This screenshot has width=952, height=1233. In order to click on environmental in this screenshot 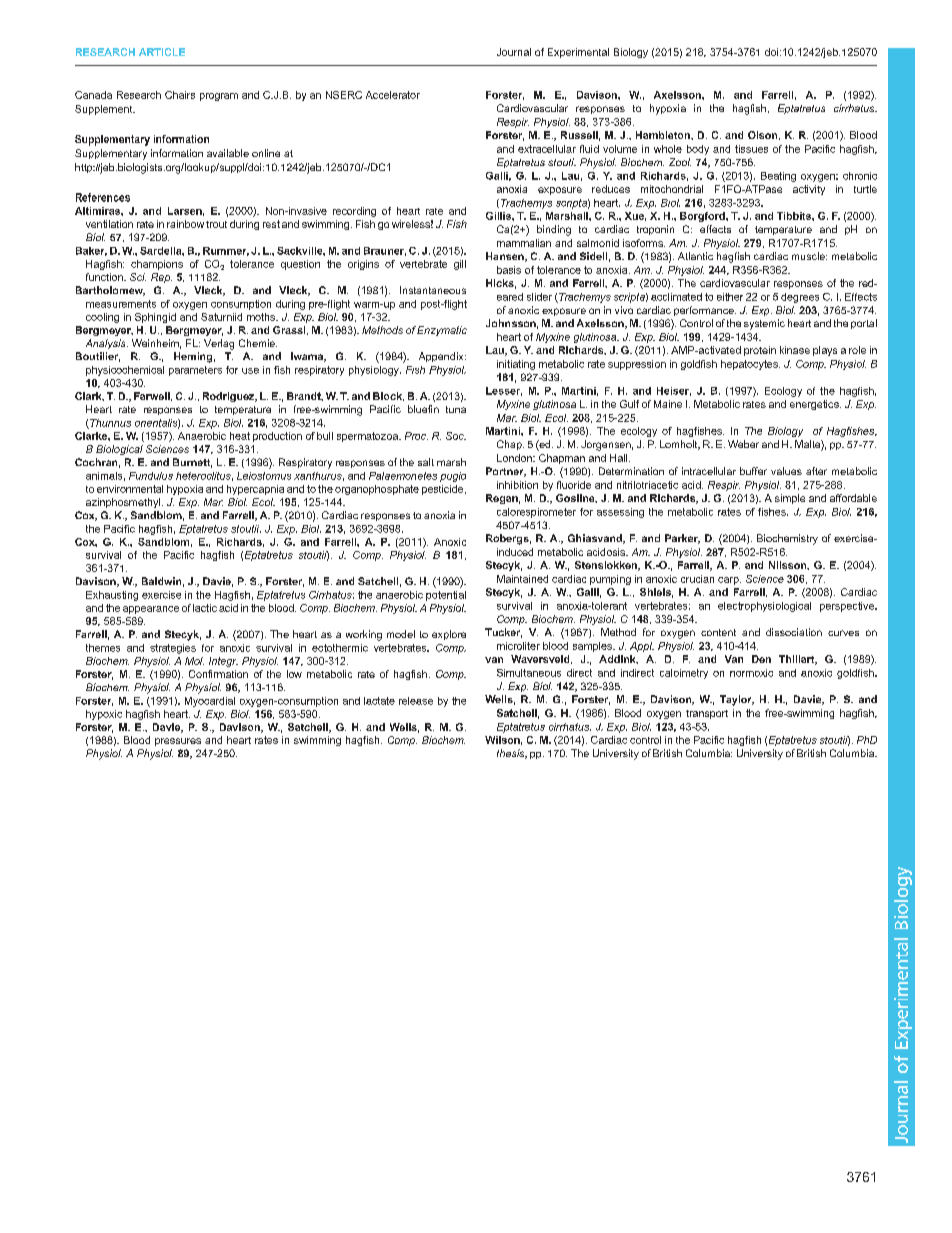, I will do `click(130, 489)`.
